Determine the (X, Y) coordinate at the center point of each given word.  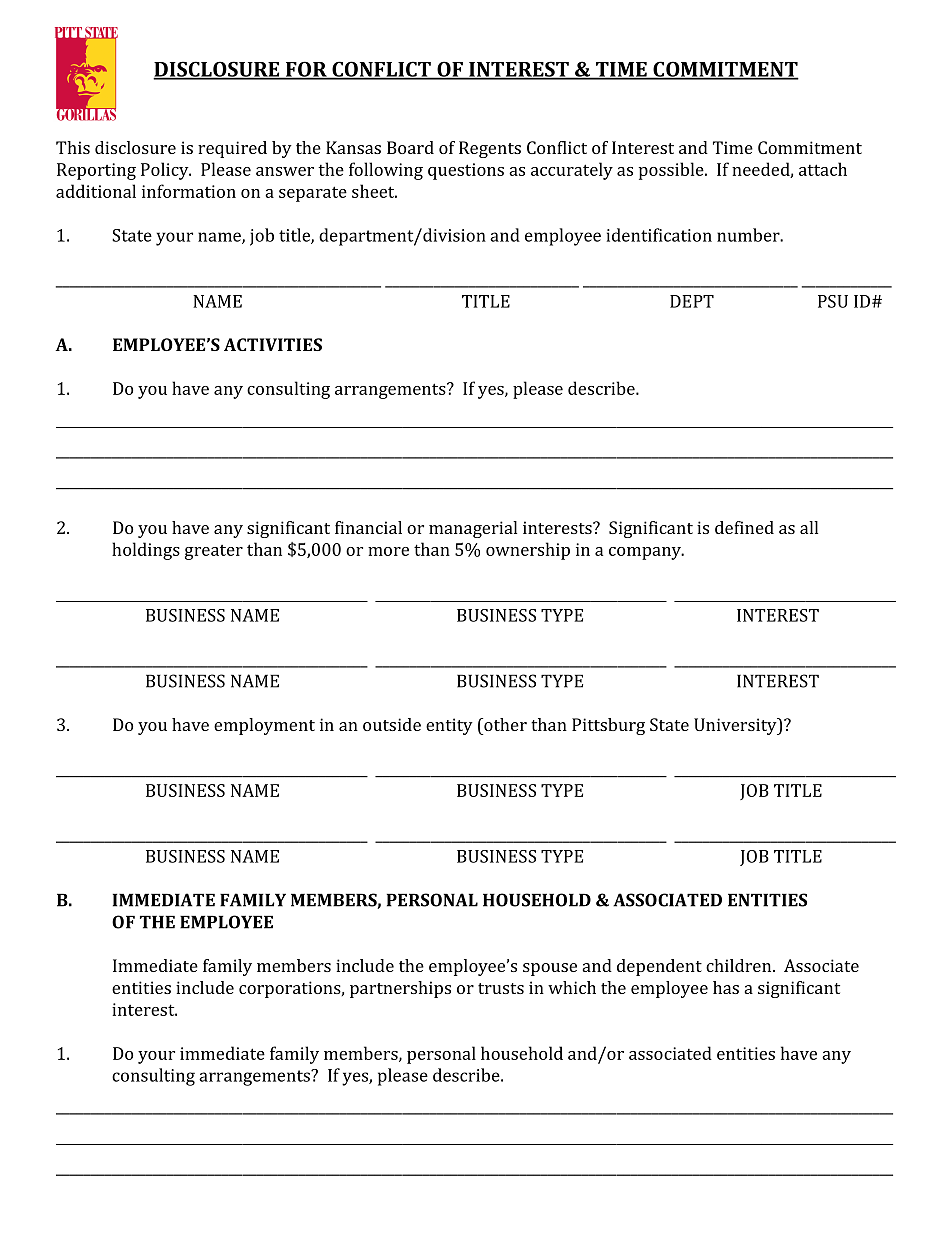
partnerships (400, 989)
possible (672, 171)
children (740, 965)
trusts (501, 988)
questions (466, 171)
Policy (166, 171)
